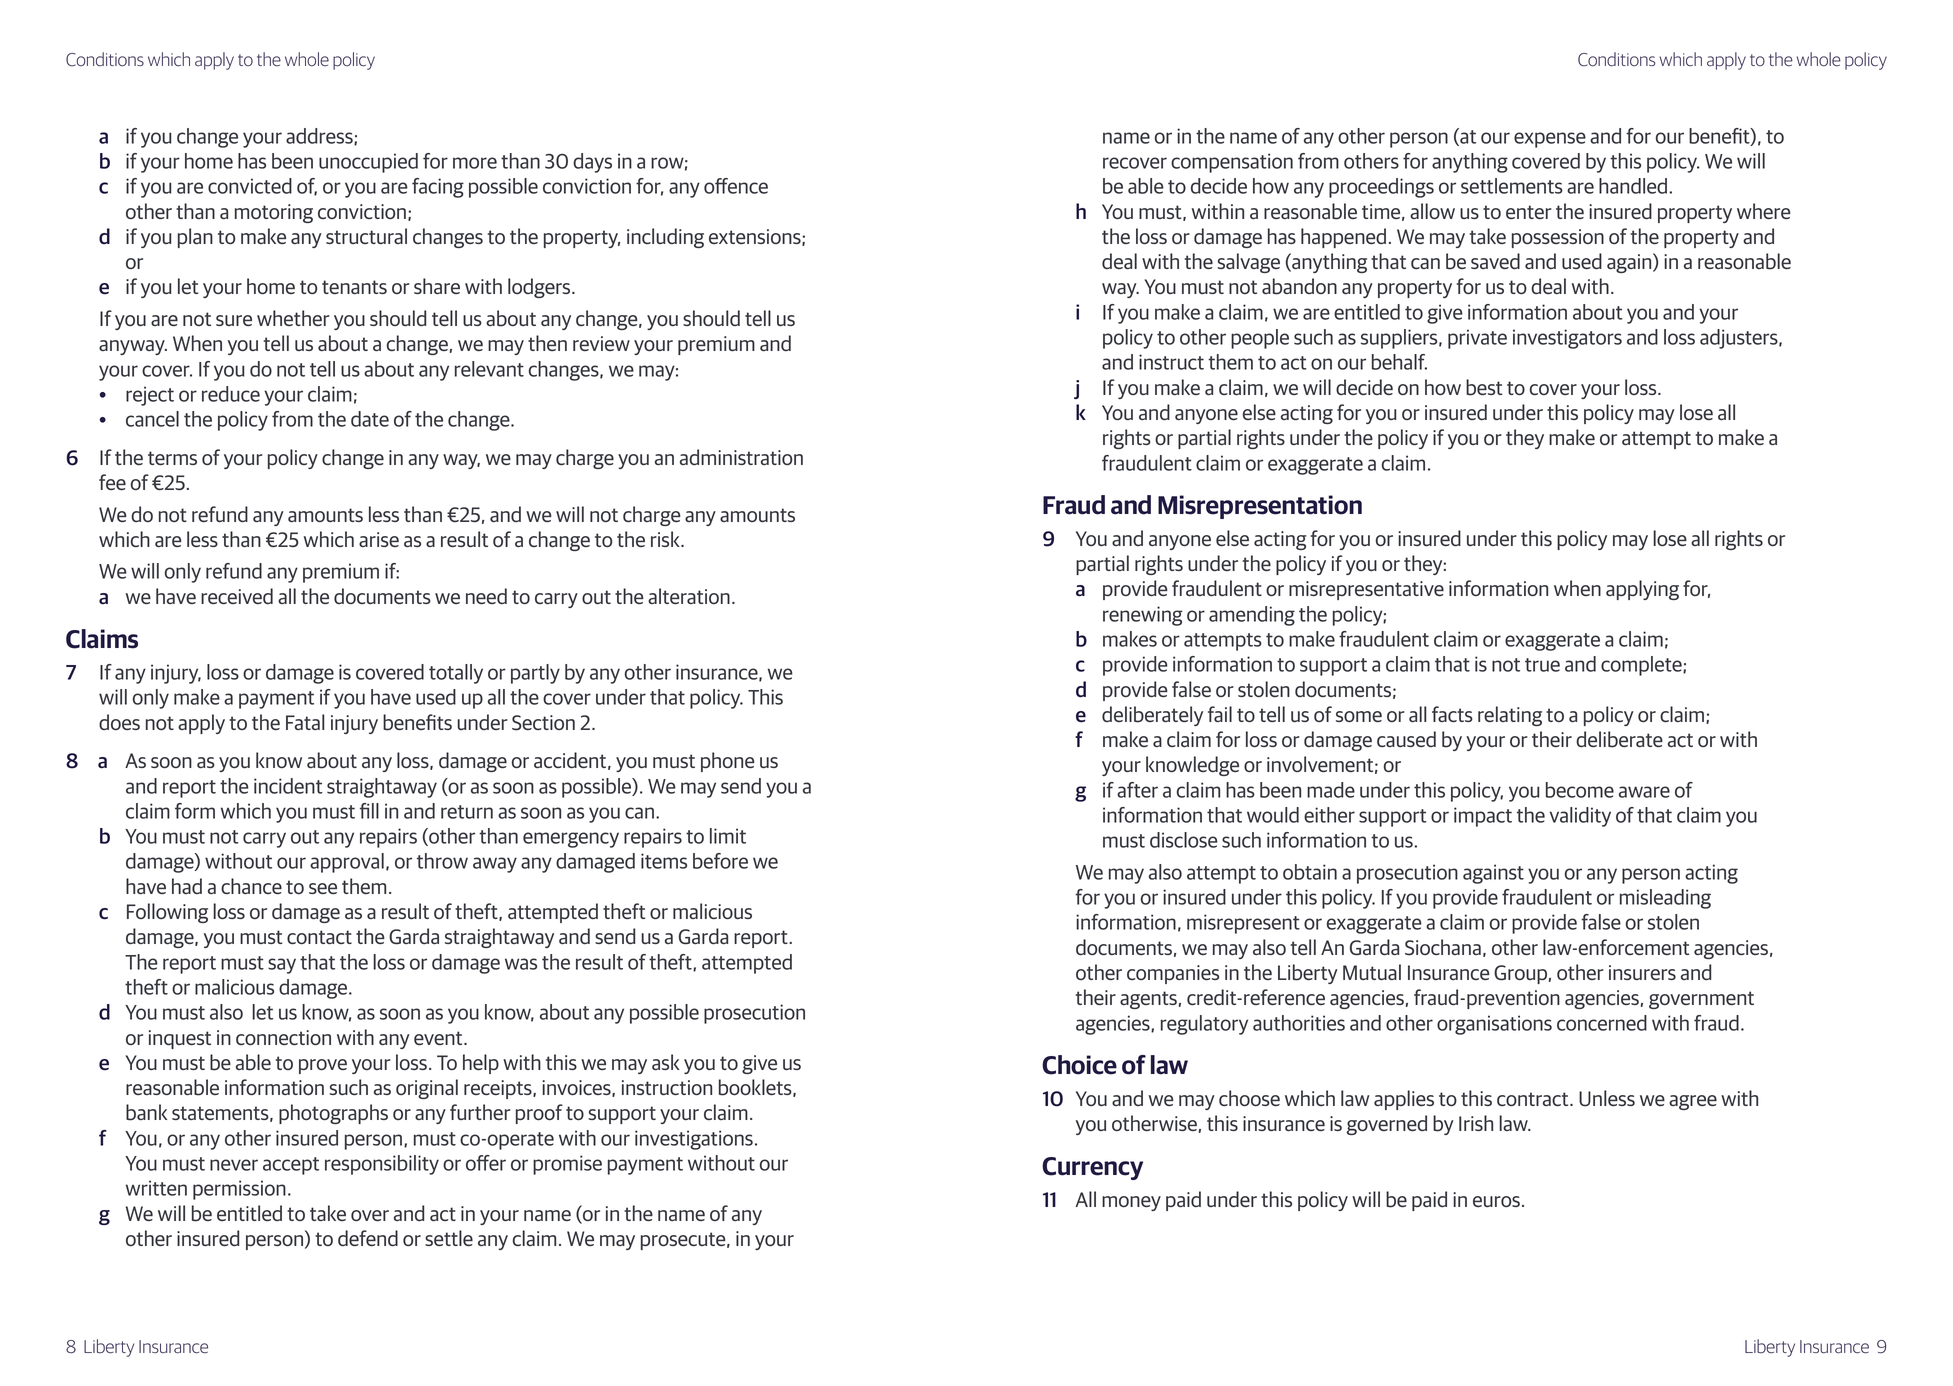 The height and width of the image is (1386, 1953). Describe the element at coordinates (319, 937) in the image. I see `contact` at that location.
